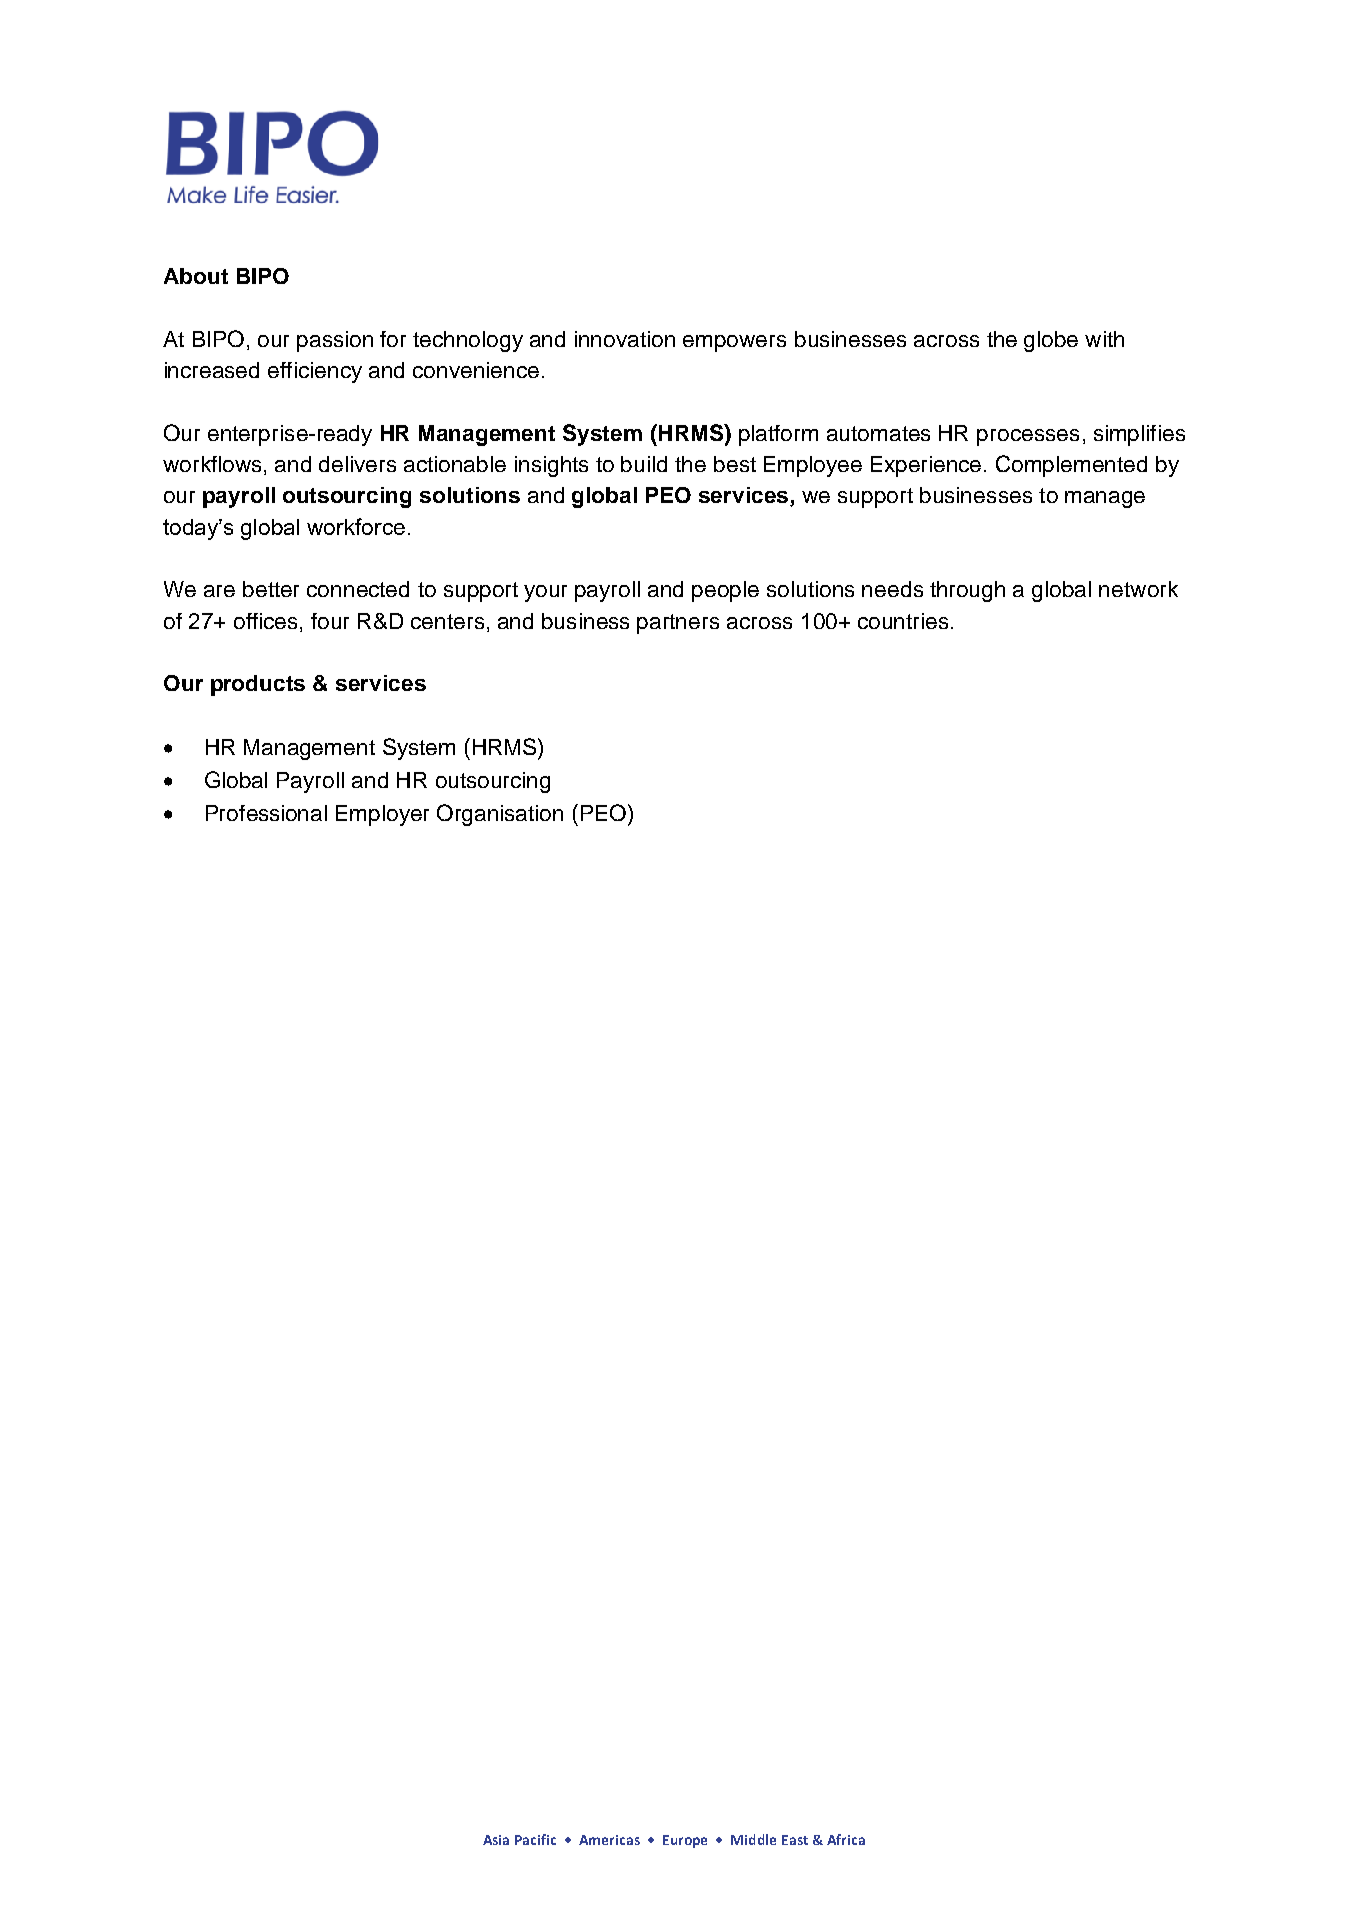  What do you see at coordinates (500, 815) in the screenshot?
I see `Organisation` at bounding box center [500, 815].
